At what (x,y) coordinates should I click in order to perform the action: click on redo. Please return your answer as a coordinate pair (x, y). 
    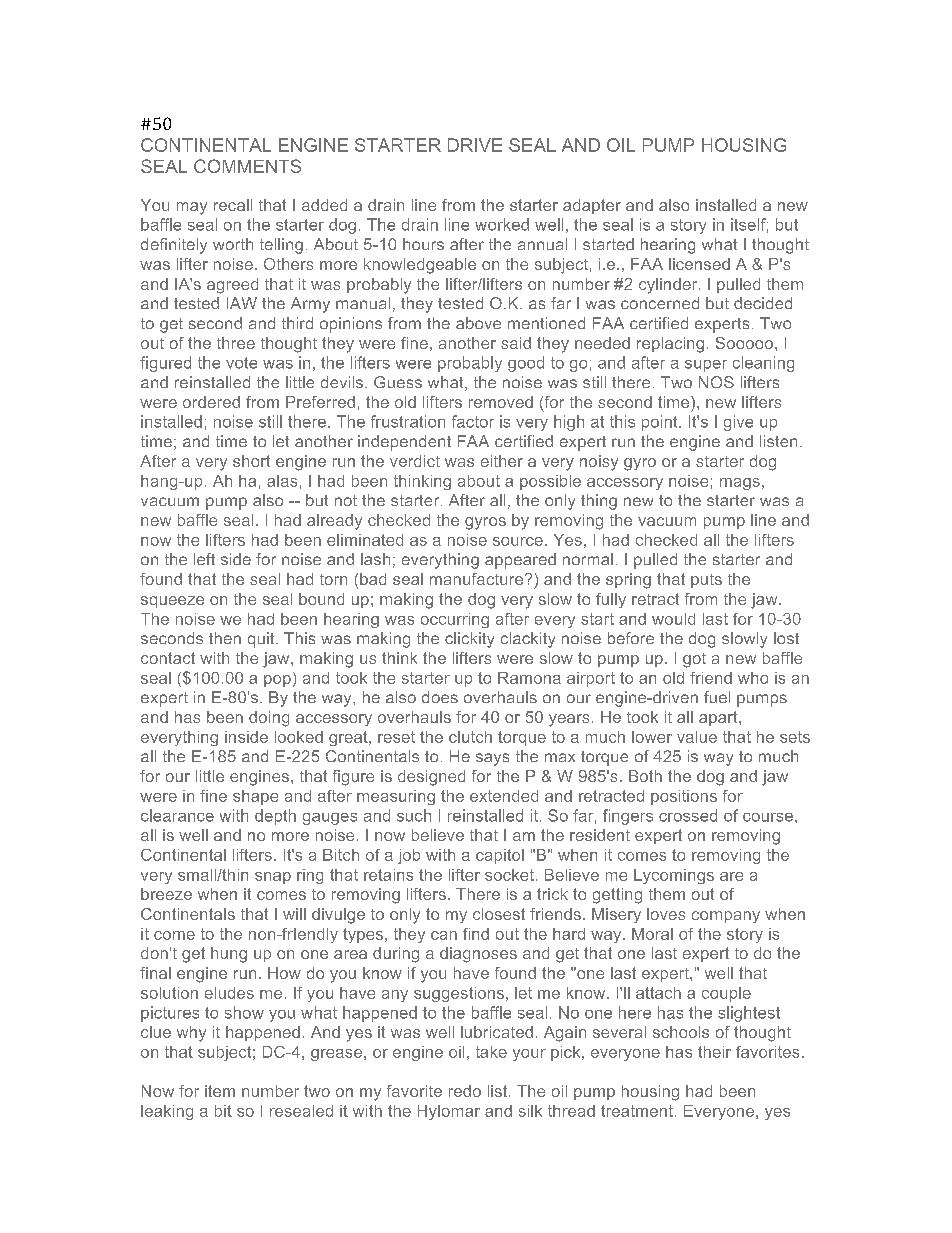
    Looking at the image, I should click on (465, 1091).
